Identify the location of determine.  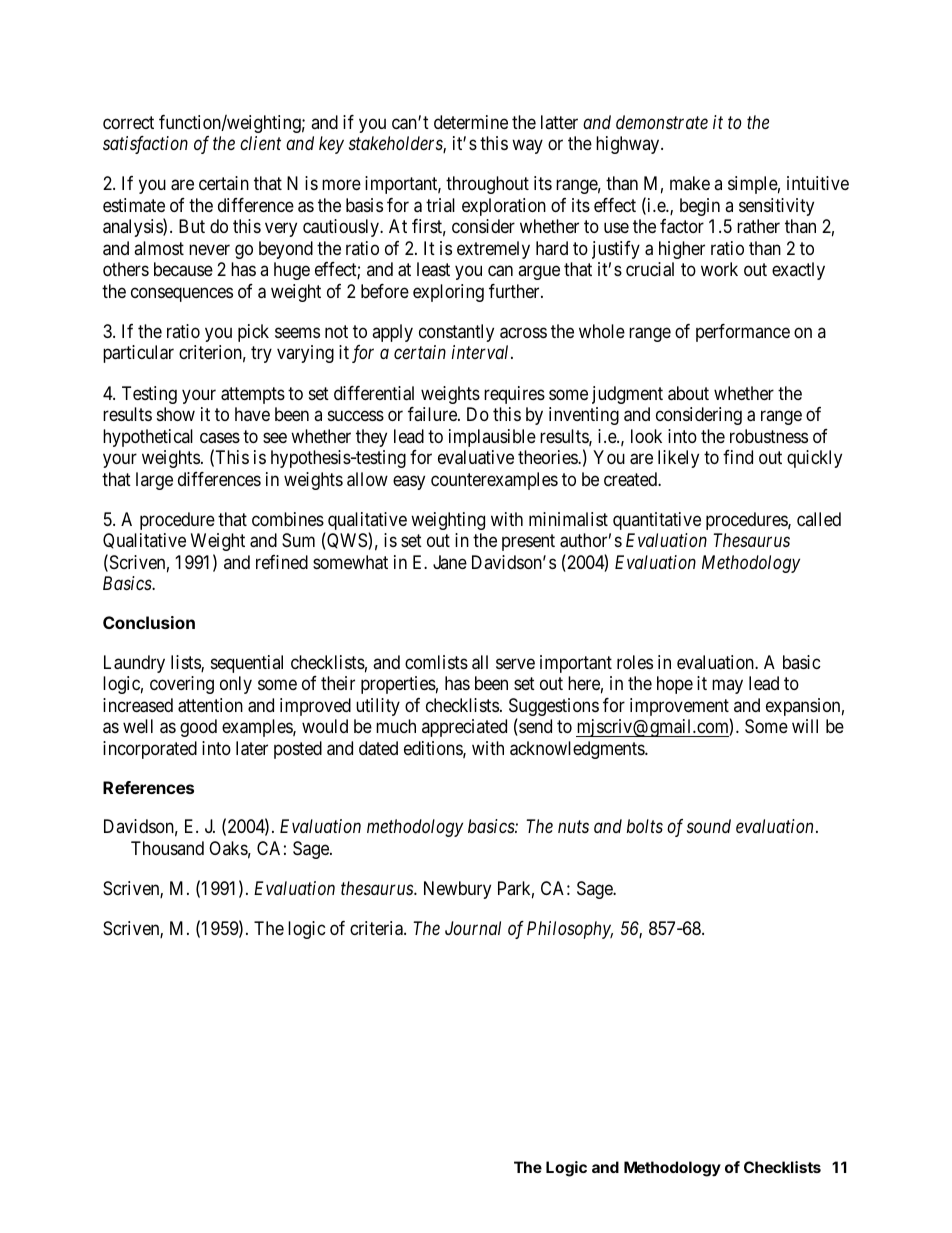
(471, 122).
